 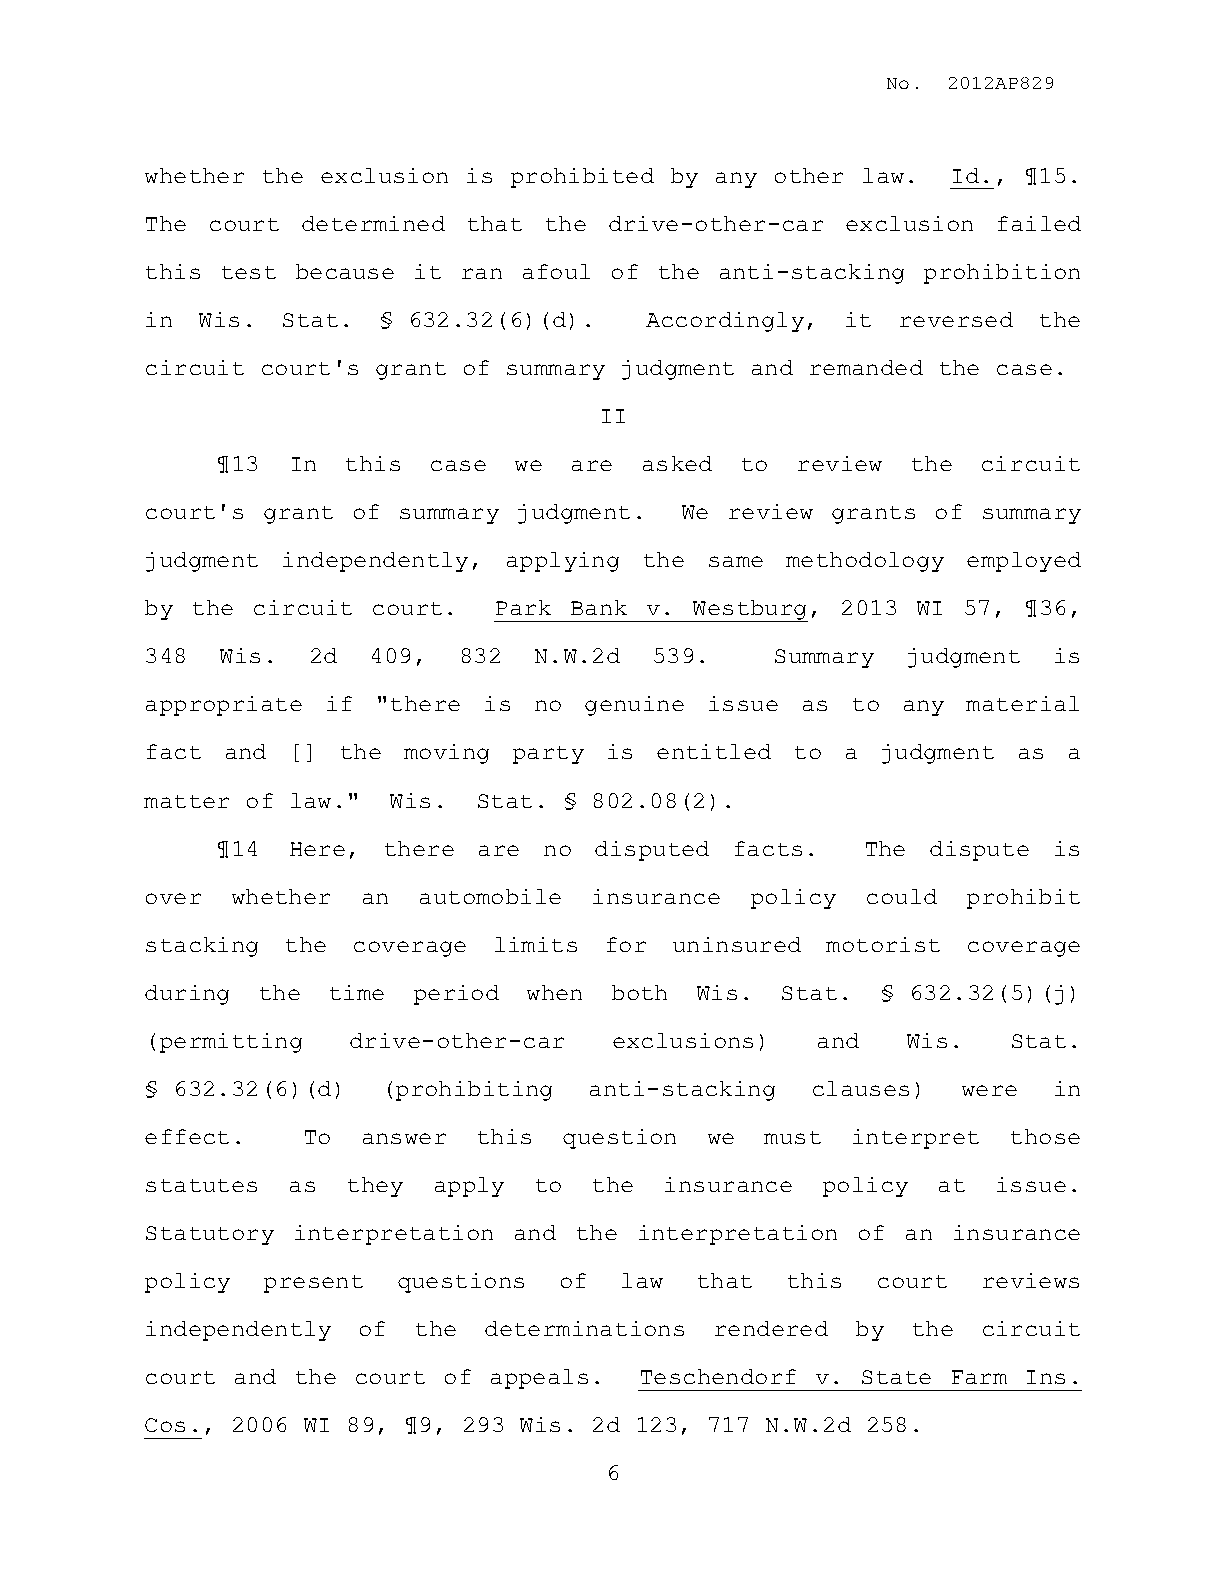 What do you see at coordinates (165, 1425) in the document?
I see `Cos` at bounding box center [165, 1425].
